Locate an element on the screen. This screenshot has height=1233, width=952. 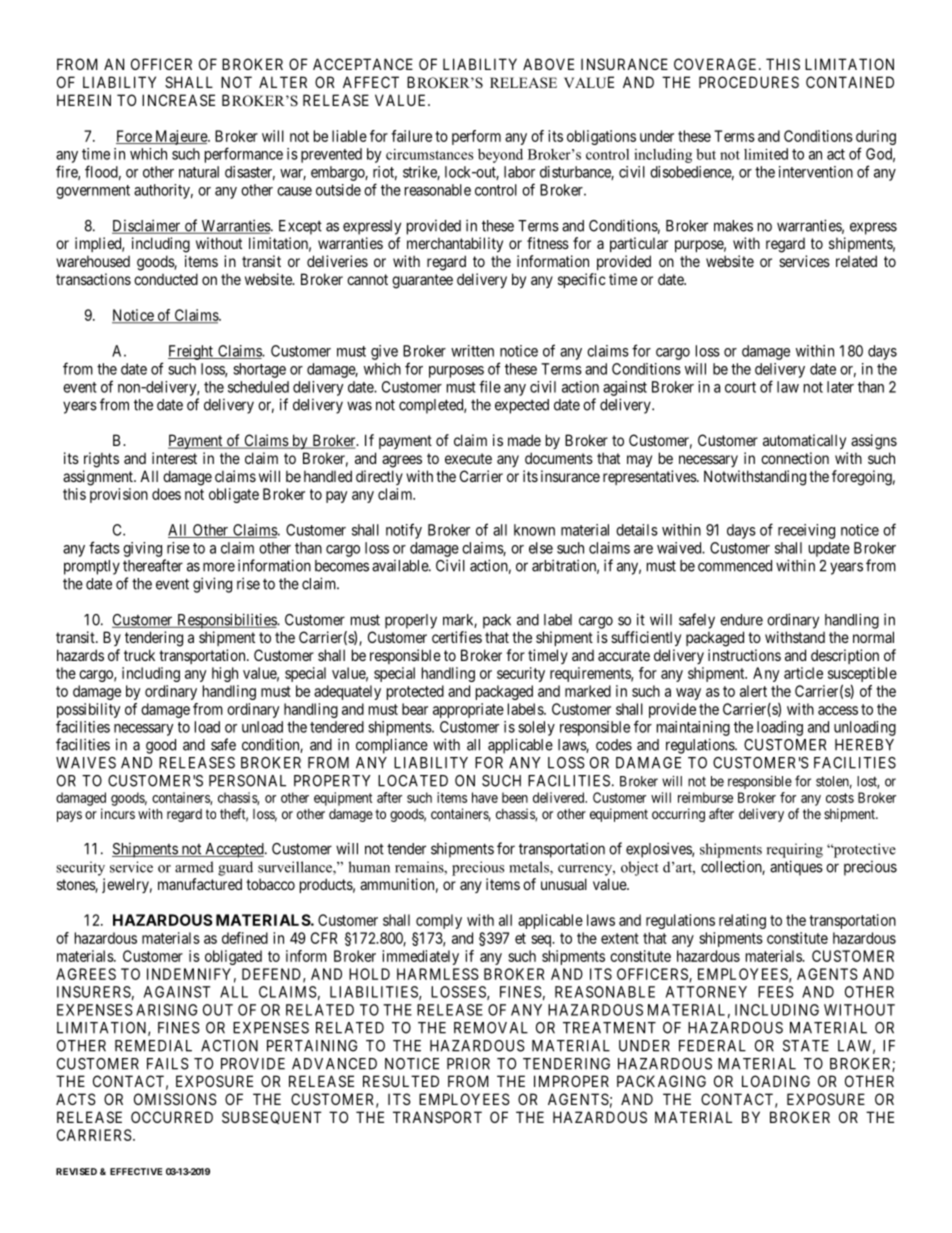
certifies is located at coordinates (457, 637).
